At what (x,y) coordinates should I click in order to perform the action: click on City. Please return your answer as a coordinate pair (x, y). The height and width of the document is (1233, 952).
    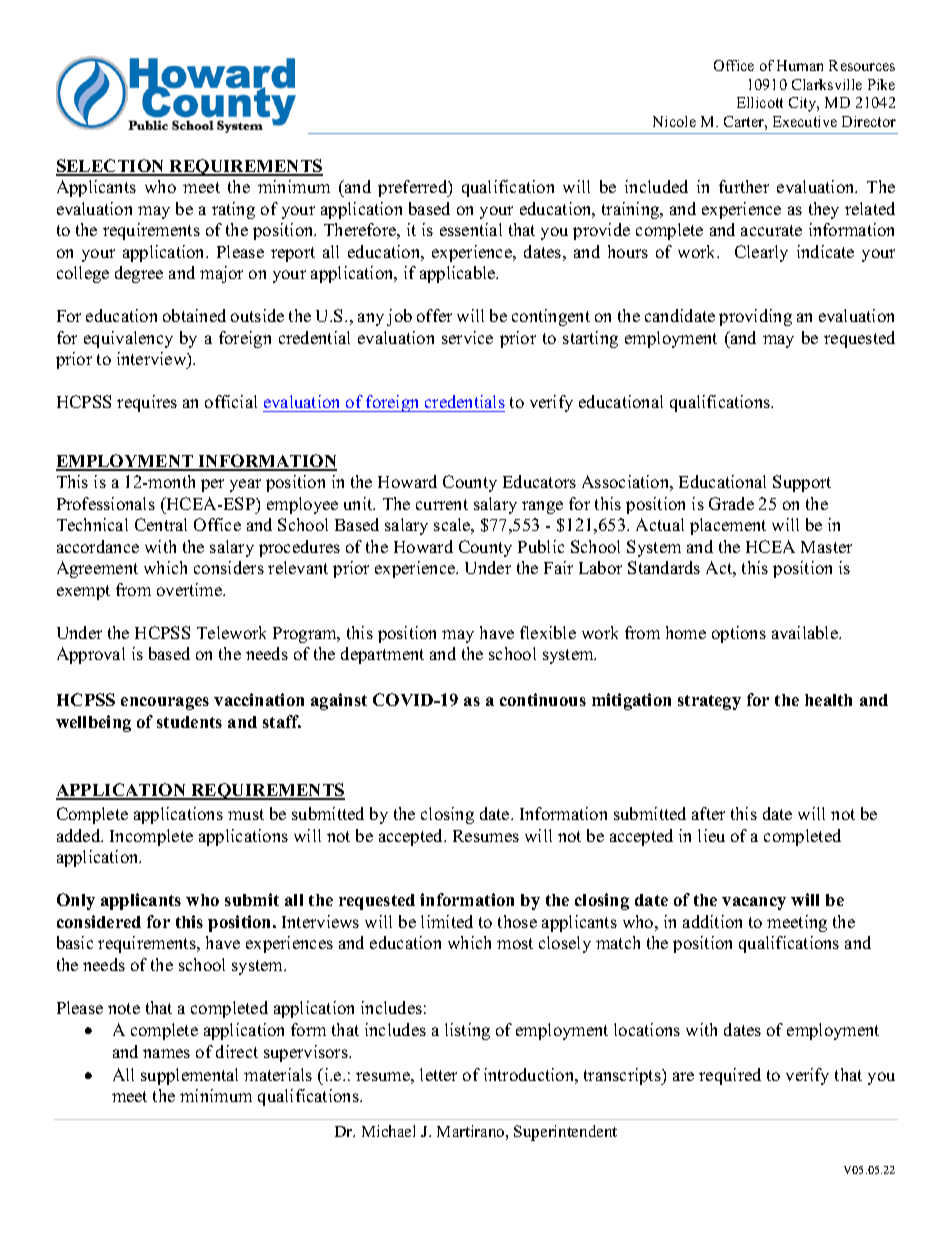
    Looking at the image, I should click on (804, 104).
